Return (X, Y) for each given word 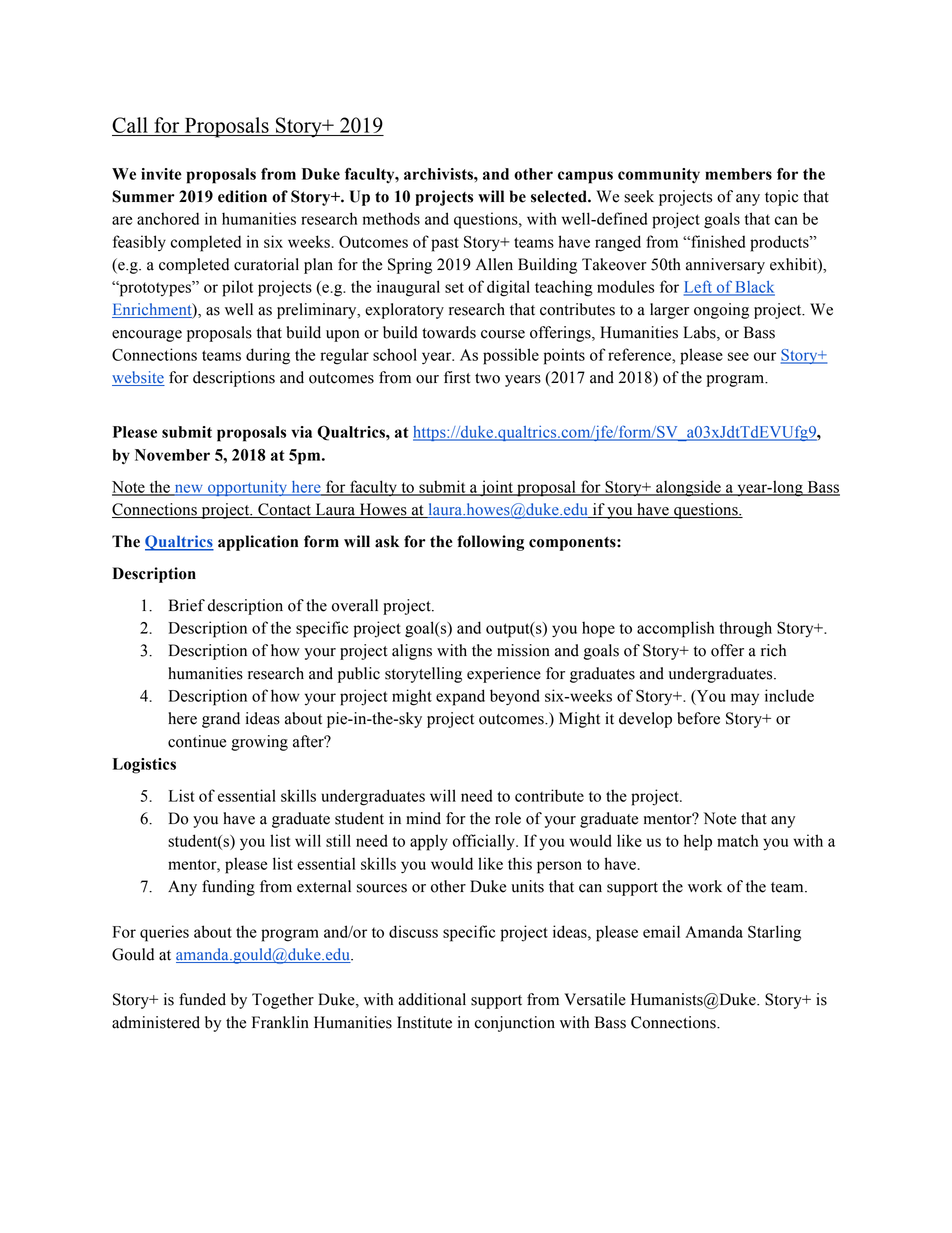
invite (161, 174)
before (698, 718)
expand (460, 697)
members (738, 174)
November (172, 455)
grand (221, 720)
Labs (700, 332)
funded (202, 999)
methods (391, 218)
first (457, 377)
